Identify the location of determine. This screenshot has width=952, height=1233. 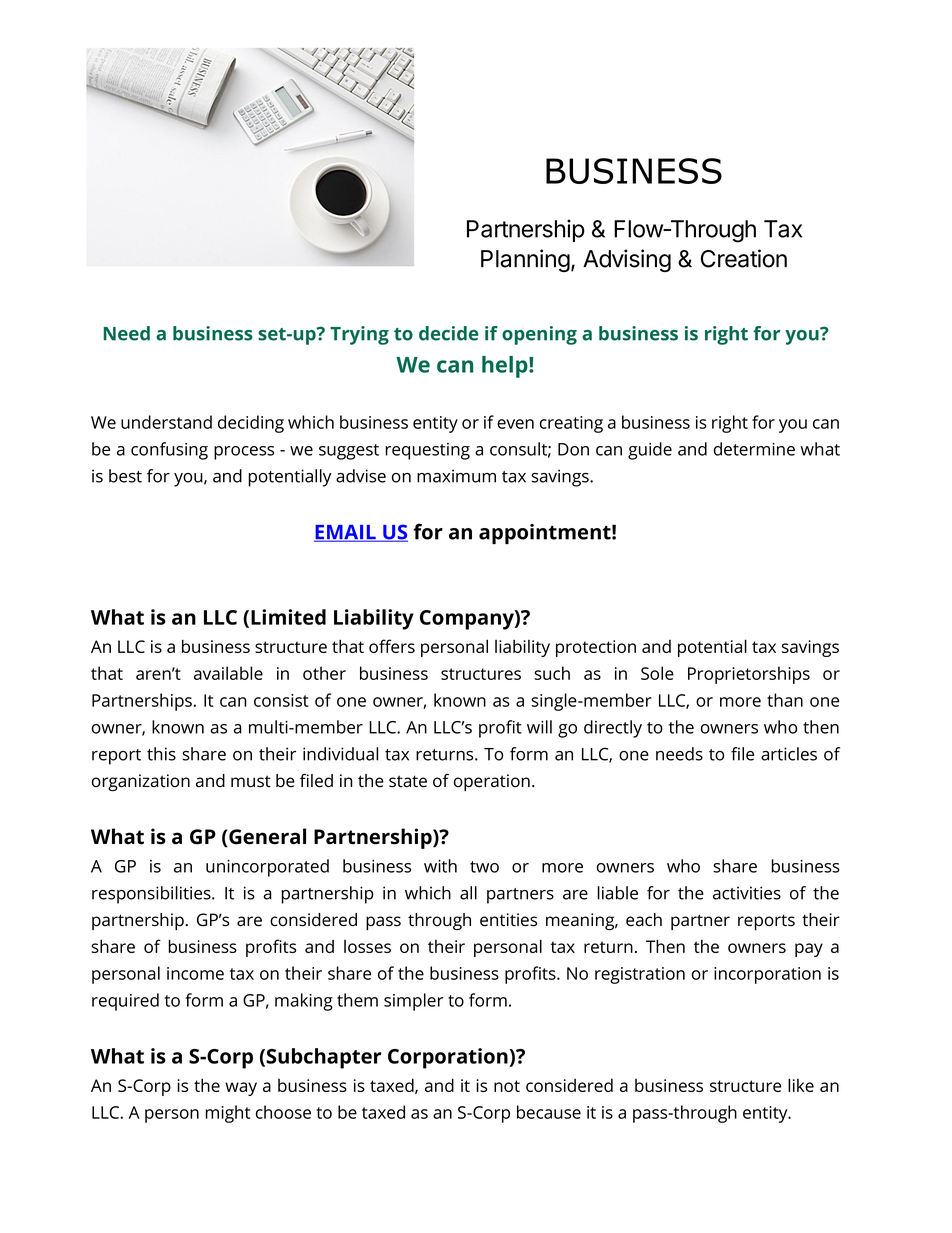
(754, 449).
